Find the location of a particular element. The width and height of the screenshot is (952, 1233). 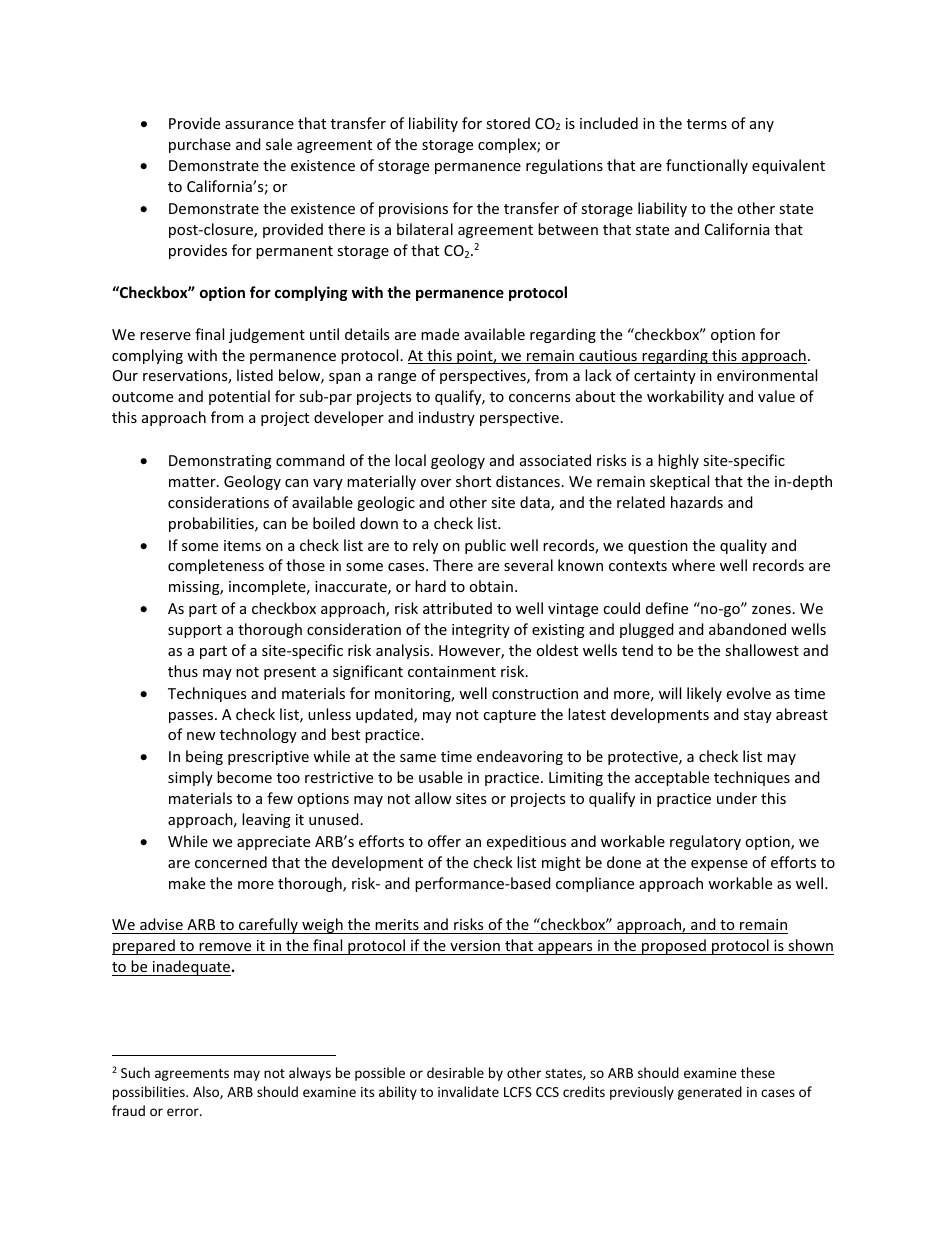

possibilities is located at coordinates (150, 1093).
